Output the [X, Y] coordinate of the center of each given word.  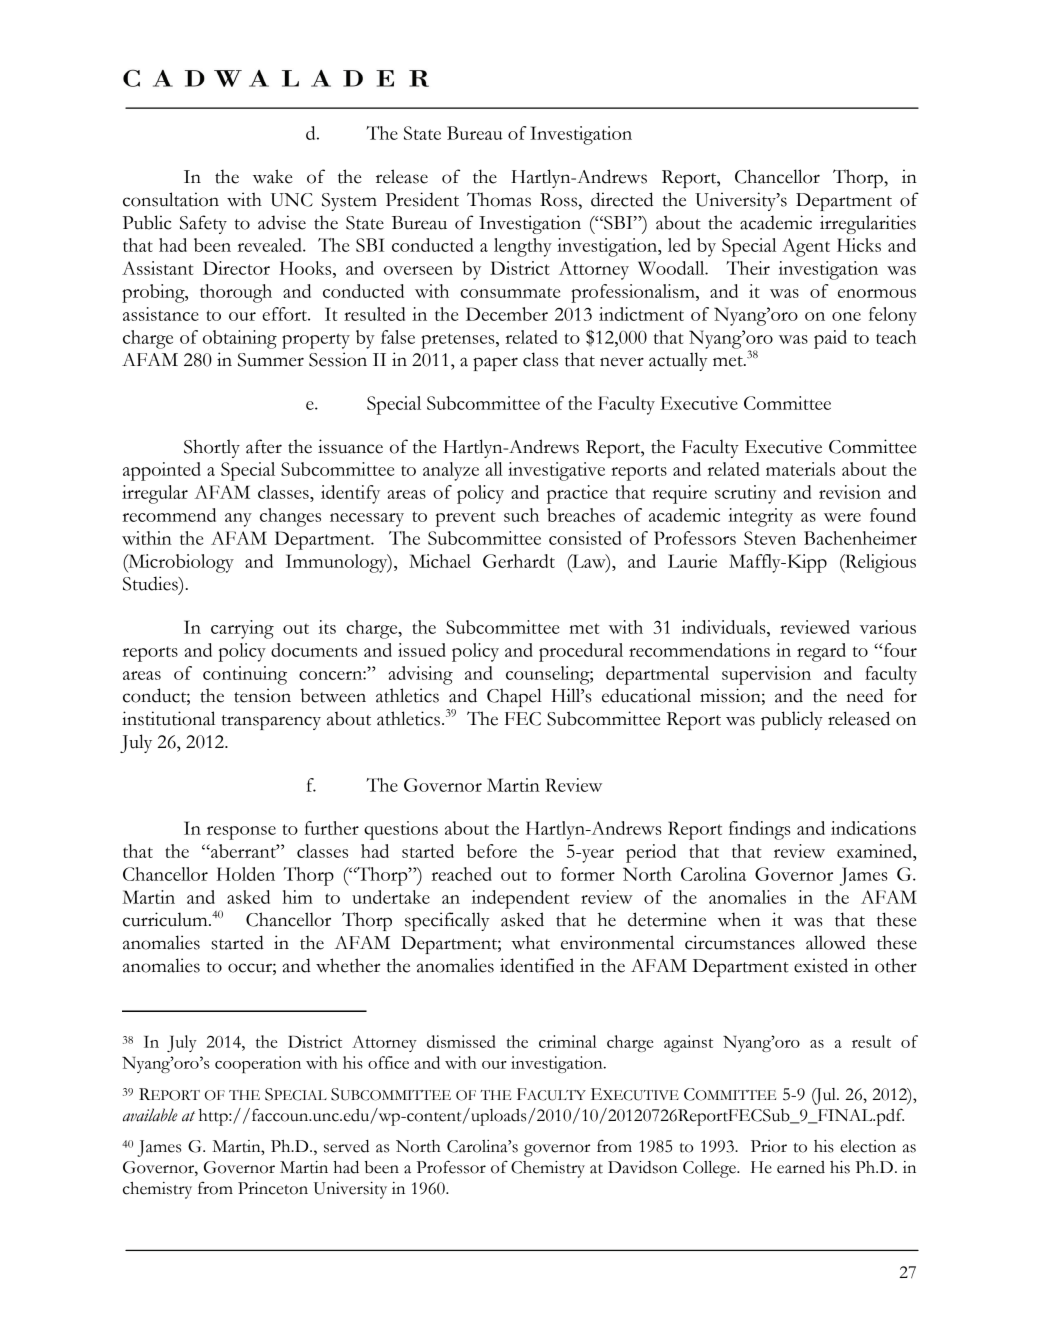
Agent [806, 247]
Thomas [499, 199]
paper [495, 364]
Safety [203, 224]
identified [537, 965]
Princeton [273, 1188]
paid [830, 339]
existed [821, 965]
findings [760, 830]
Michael [440, 561]
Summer [271, 360]
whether [348, 965]
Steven [770, 538]
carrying [242, 629]
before [492, 851]
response [241, 833]
